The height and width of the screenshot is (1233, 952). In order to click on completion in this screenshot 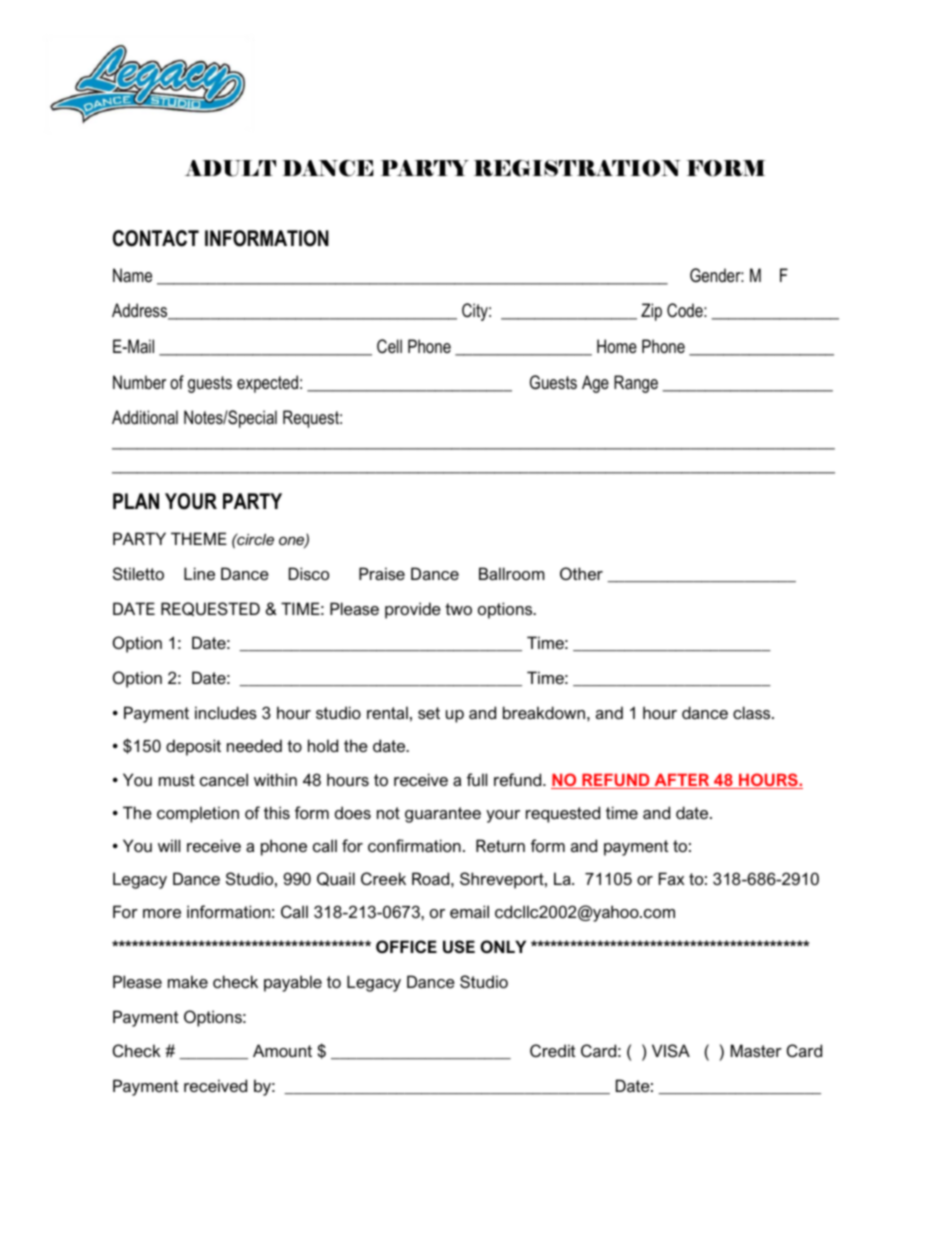, I will do `click(198, 814)`.
